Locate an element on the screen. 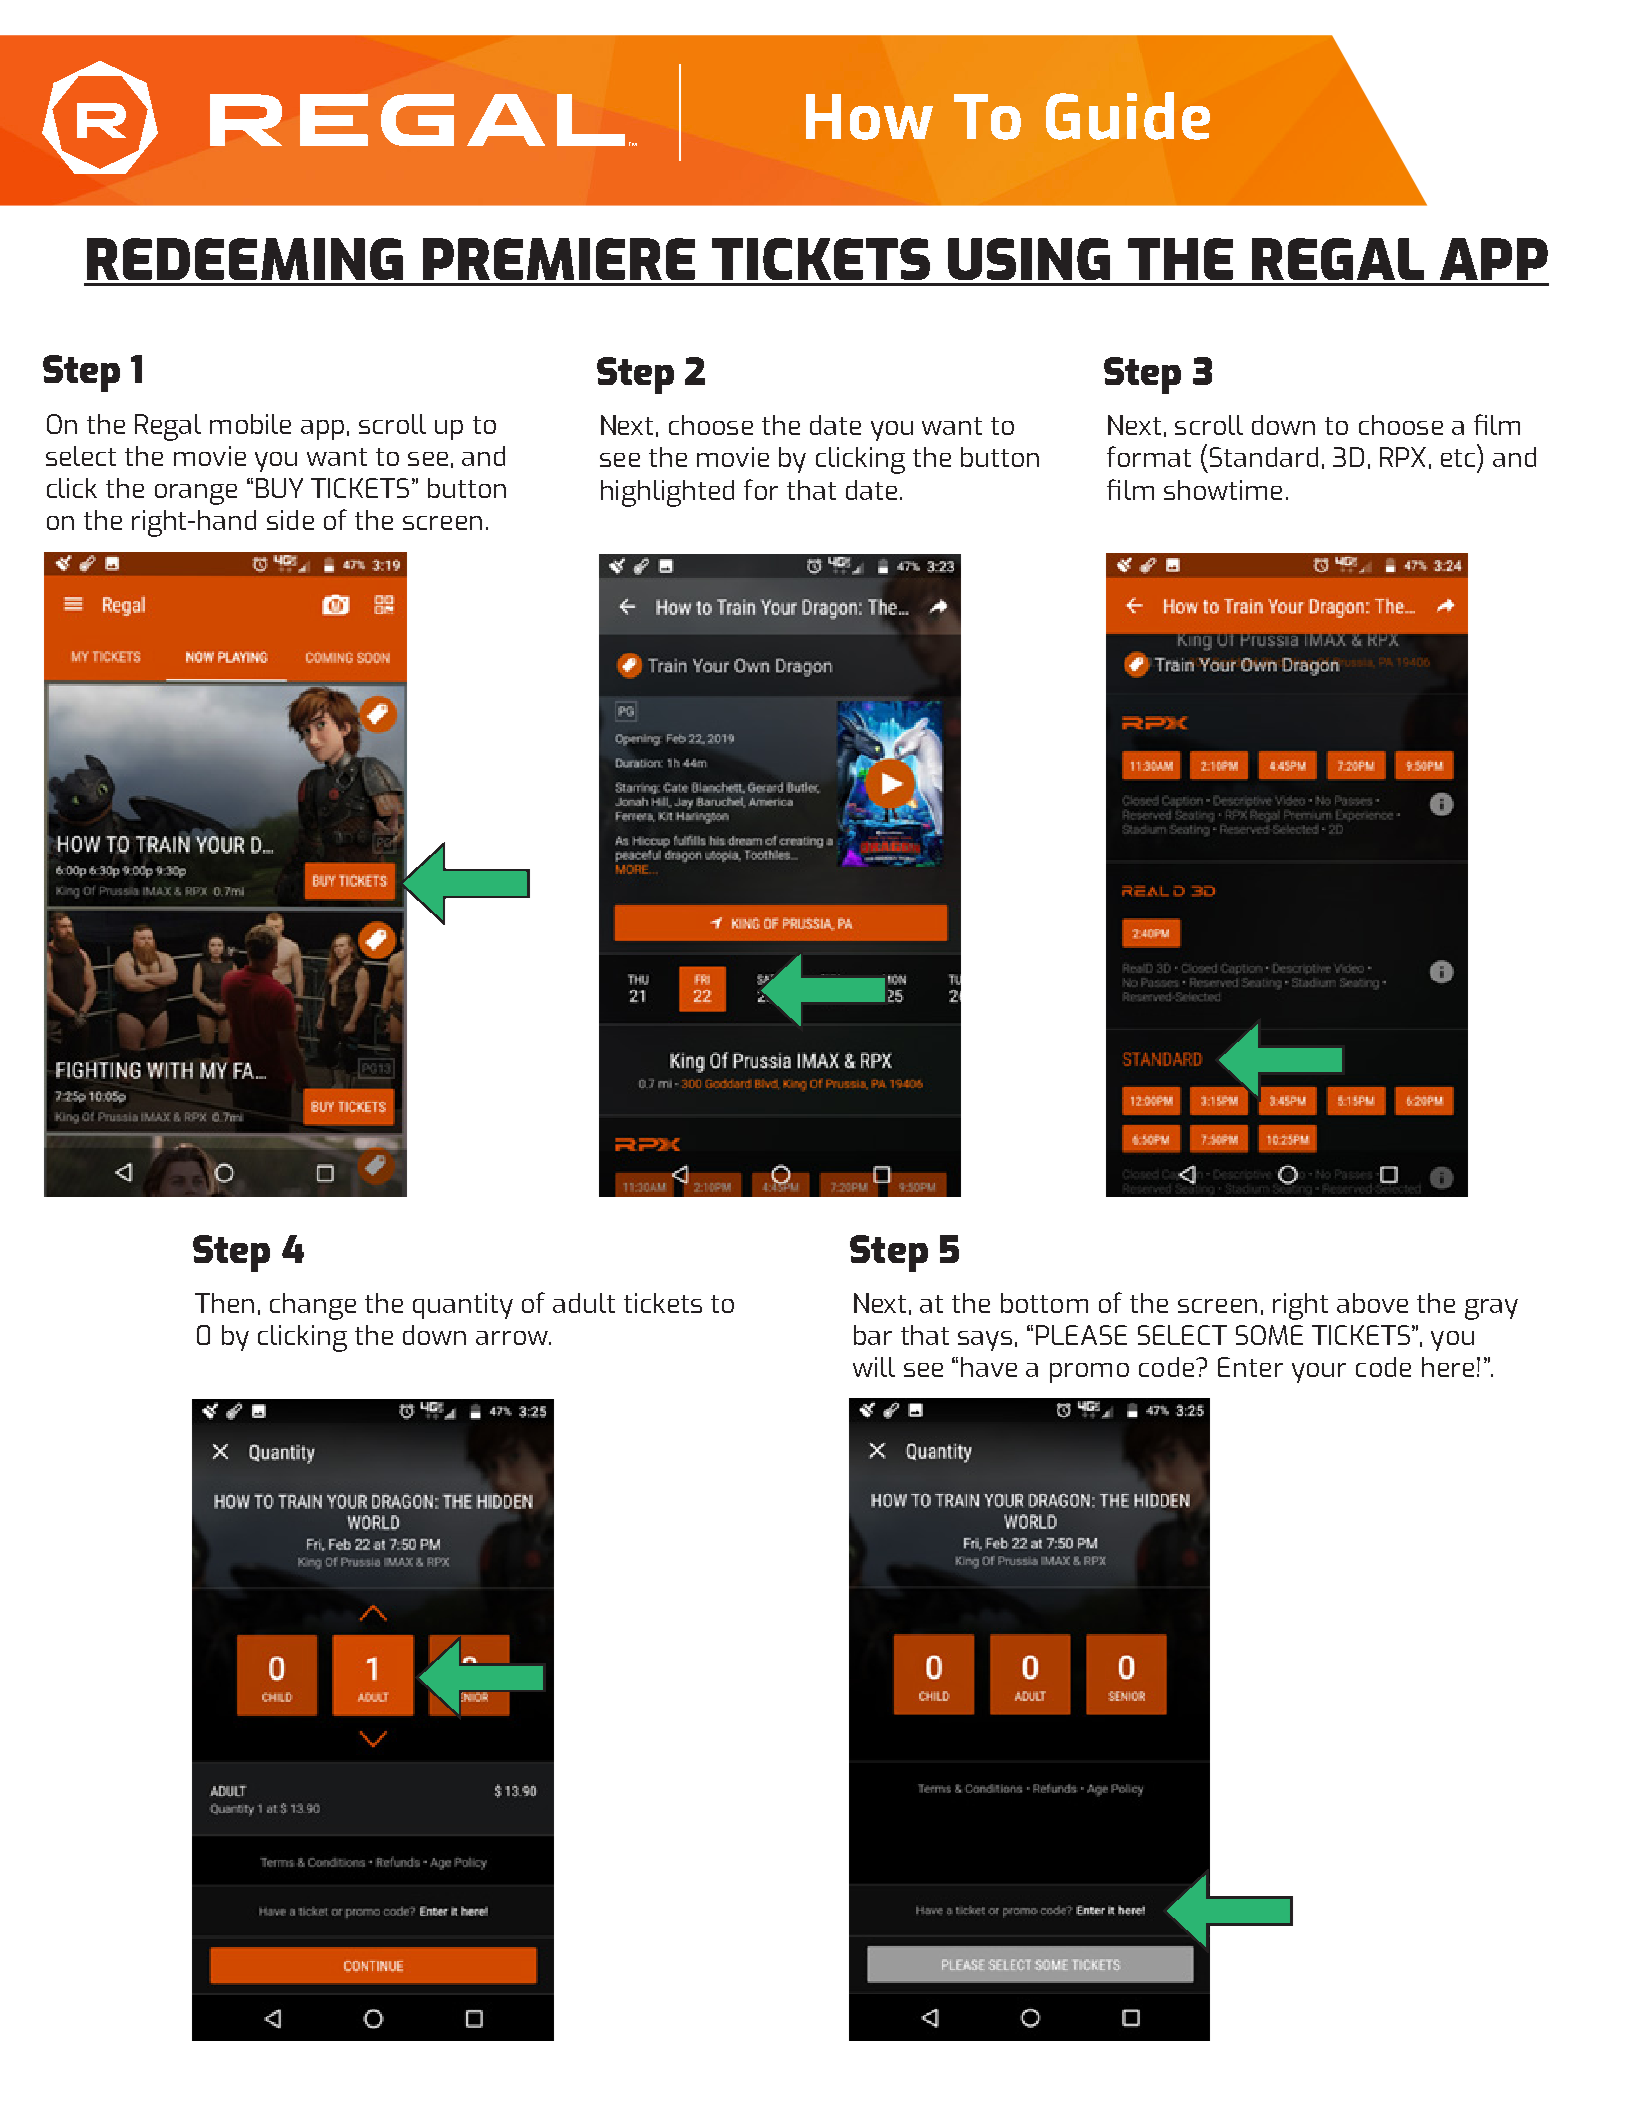  bottom is located at coordinates (1044, 1303).
